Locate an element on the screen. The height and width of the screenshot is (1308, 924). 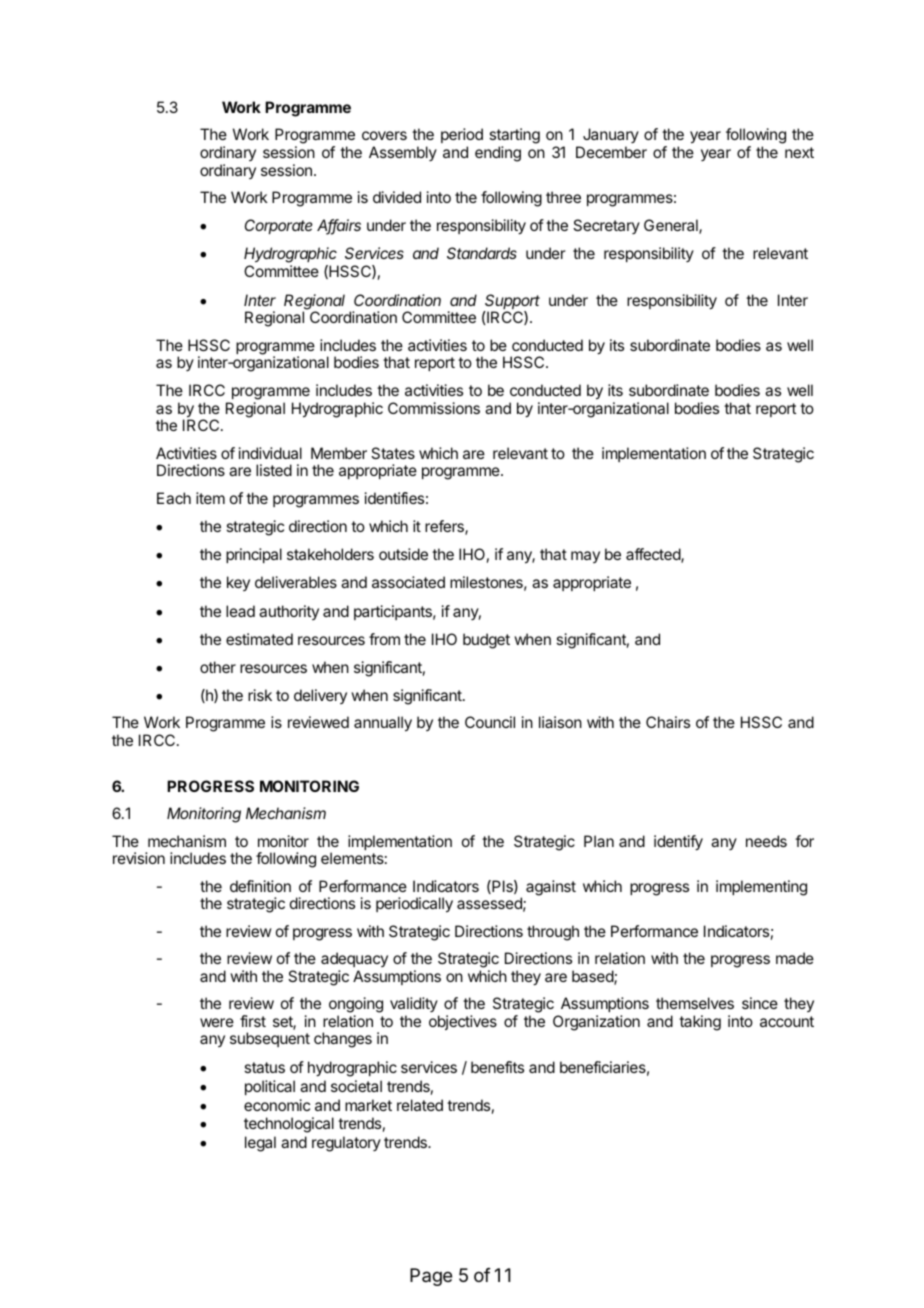
Corporate is located at coordinates (279, 226).
